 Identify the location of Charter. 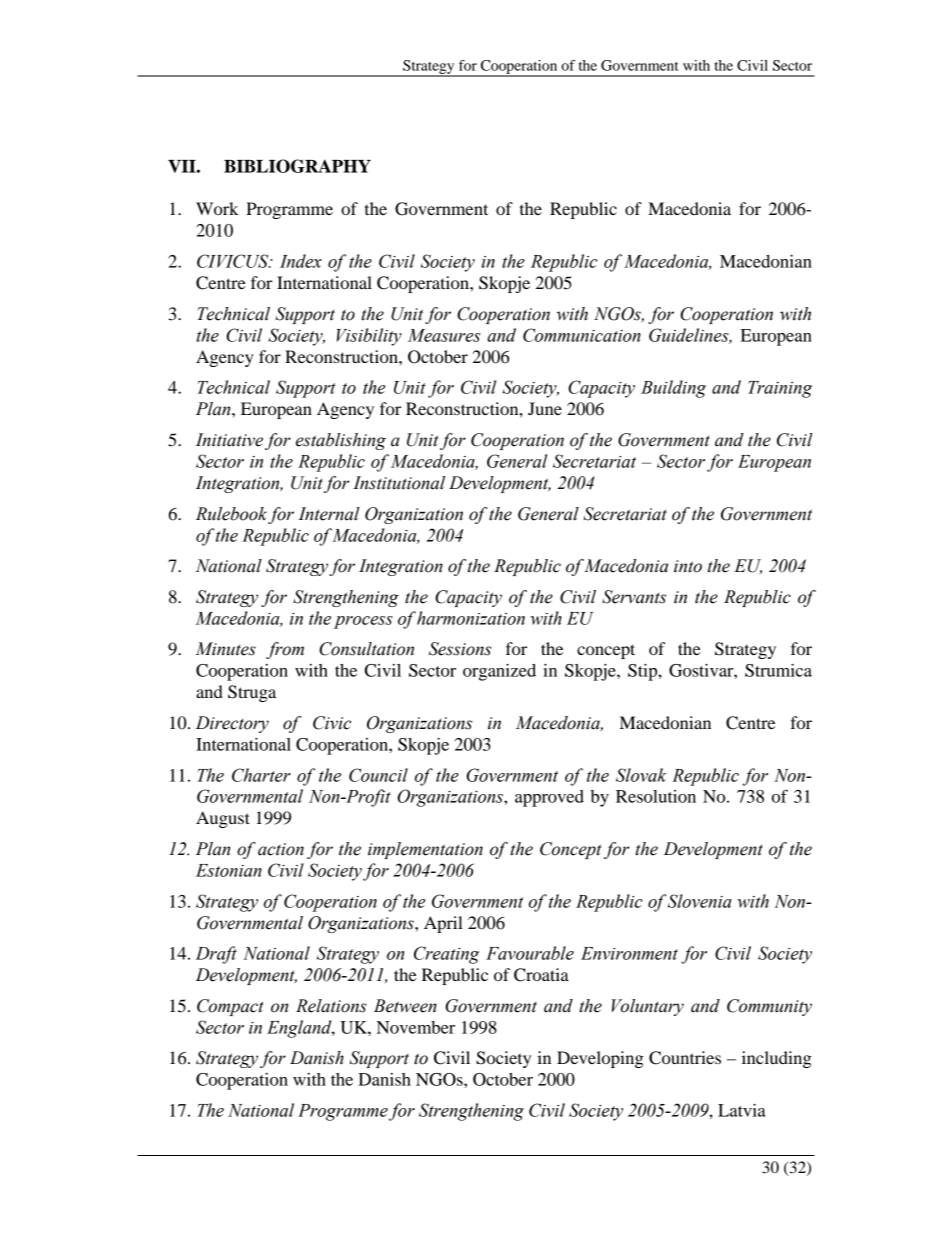
(261, 775).
